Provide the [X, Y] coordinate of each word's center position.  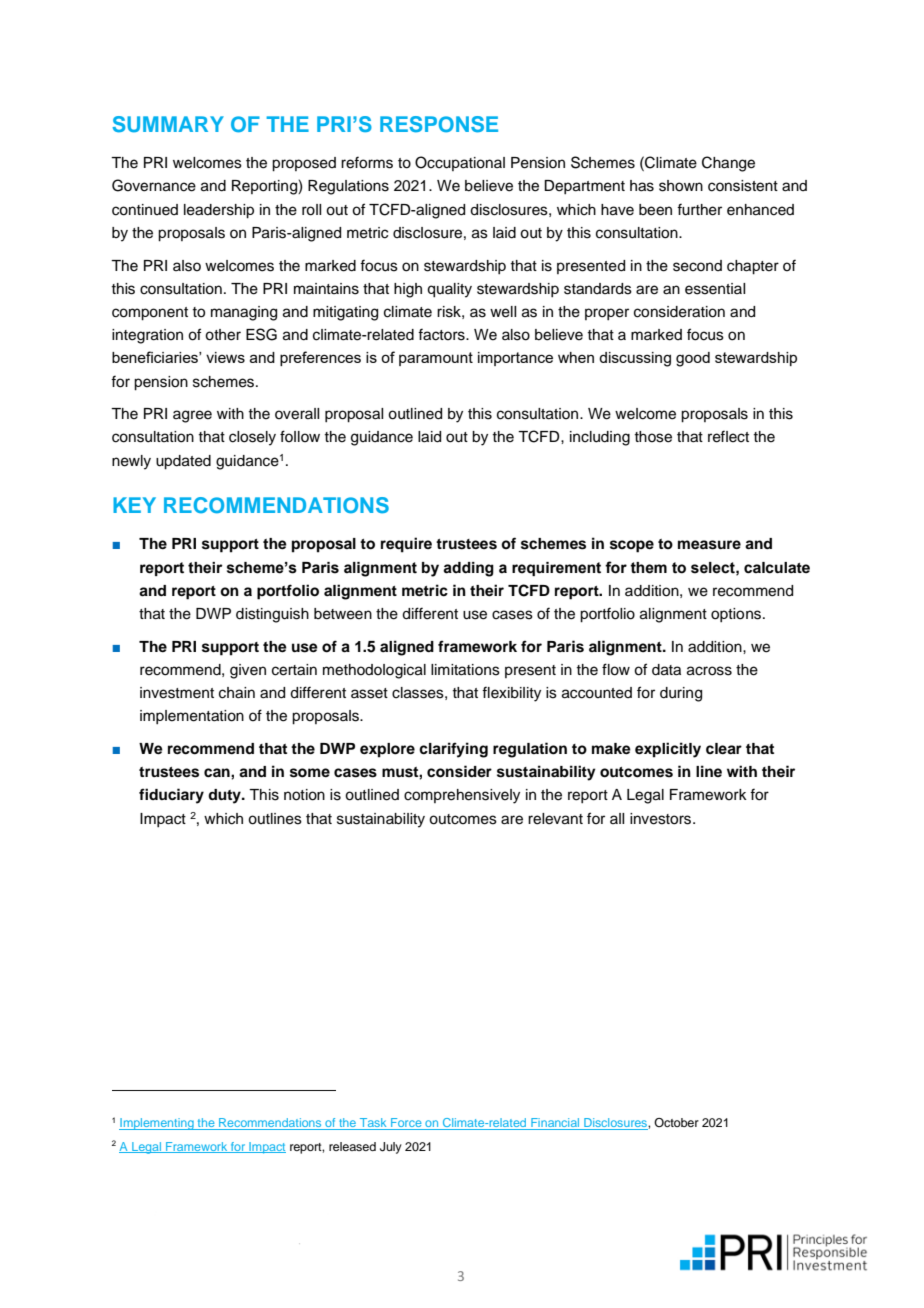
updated [183, 462]
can [218, 773]
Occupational [460, 163]
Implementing [157, 1124]
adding [468, 569]
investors [660, 819]
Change [728, 164]
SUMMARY [168, 124]
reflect [728, 436]
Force [406, 1124]
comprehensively [462, 796]
